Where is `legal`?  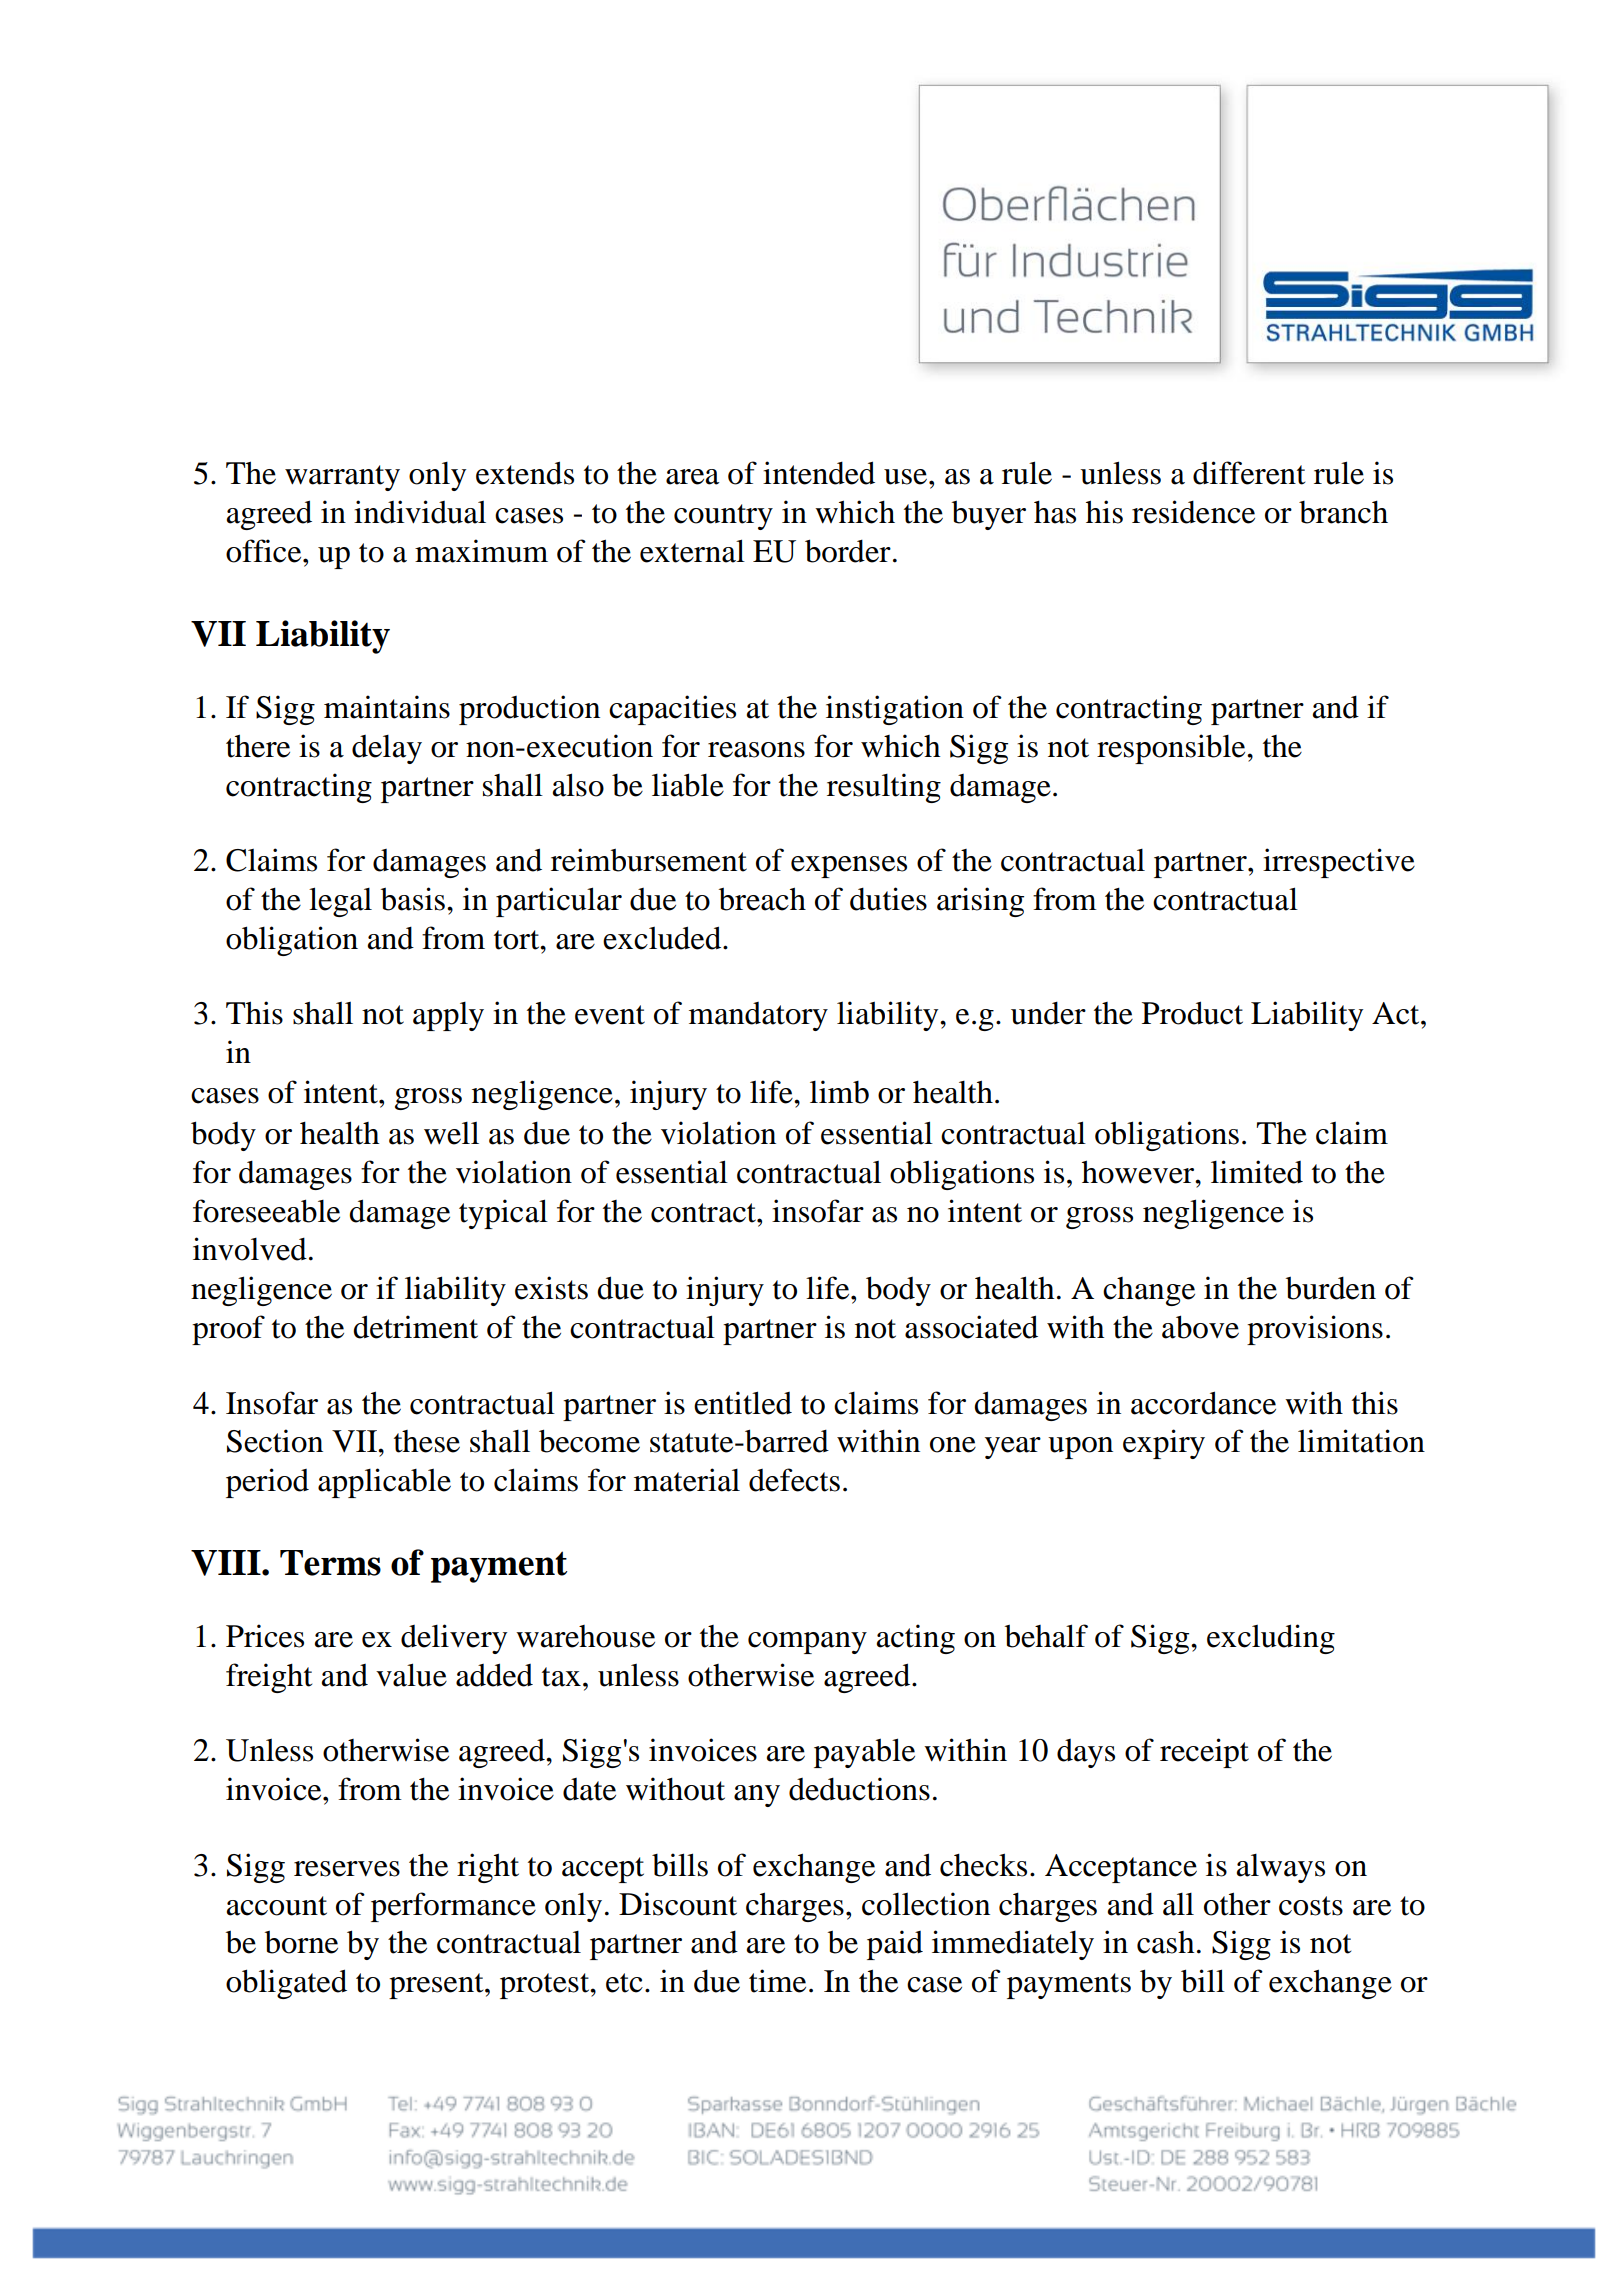 legal is located at coordinates (340, 902).
